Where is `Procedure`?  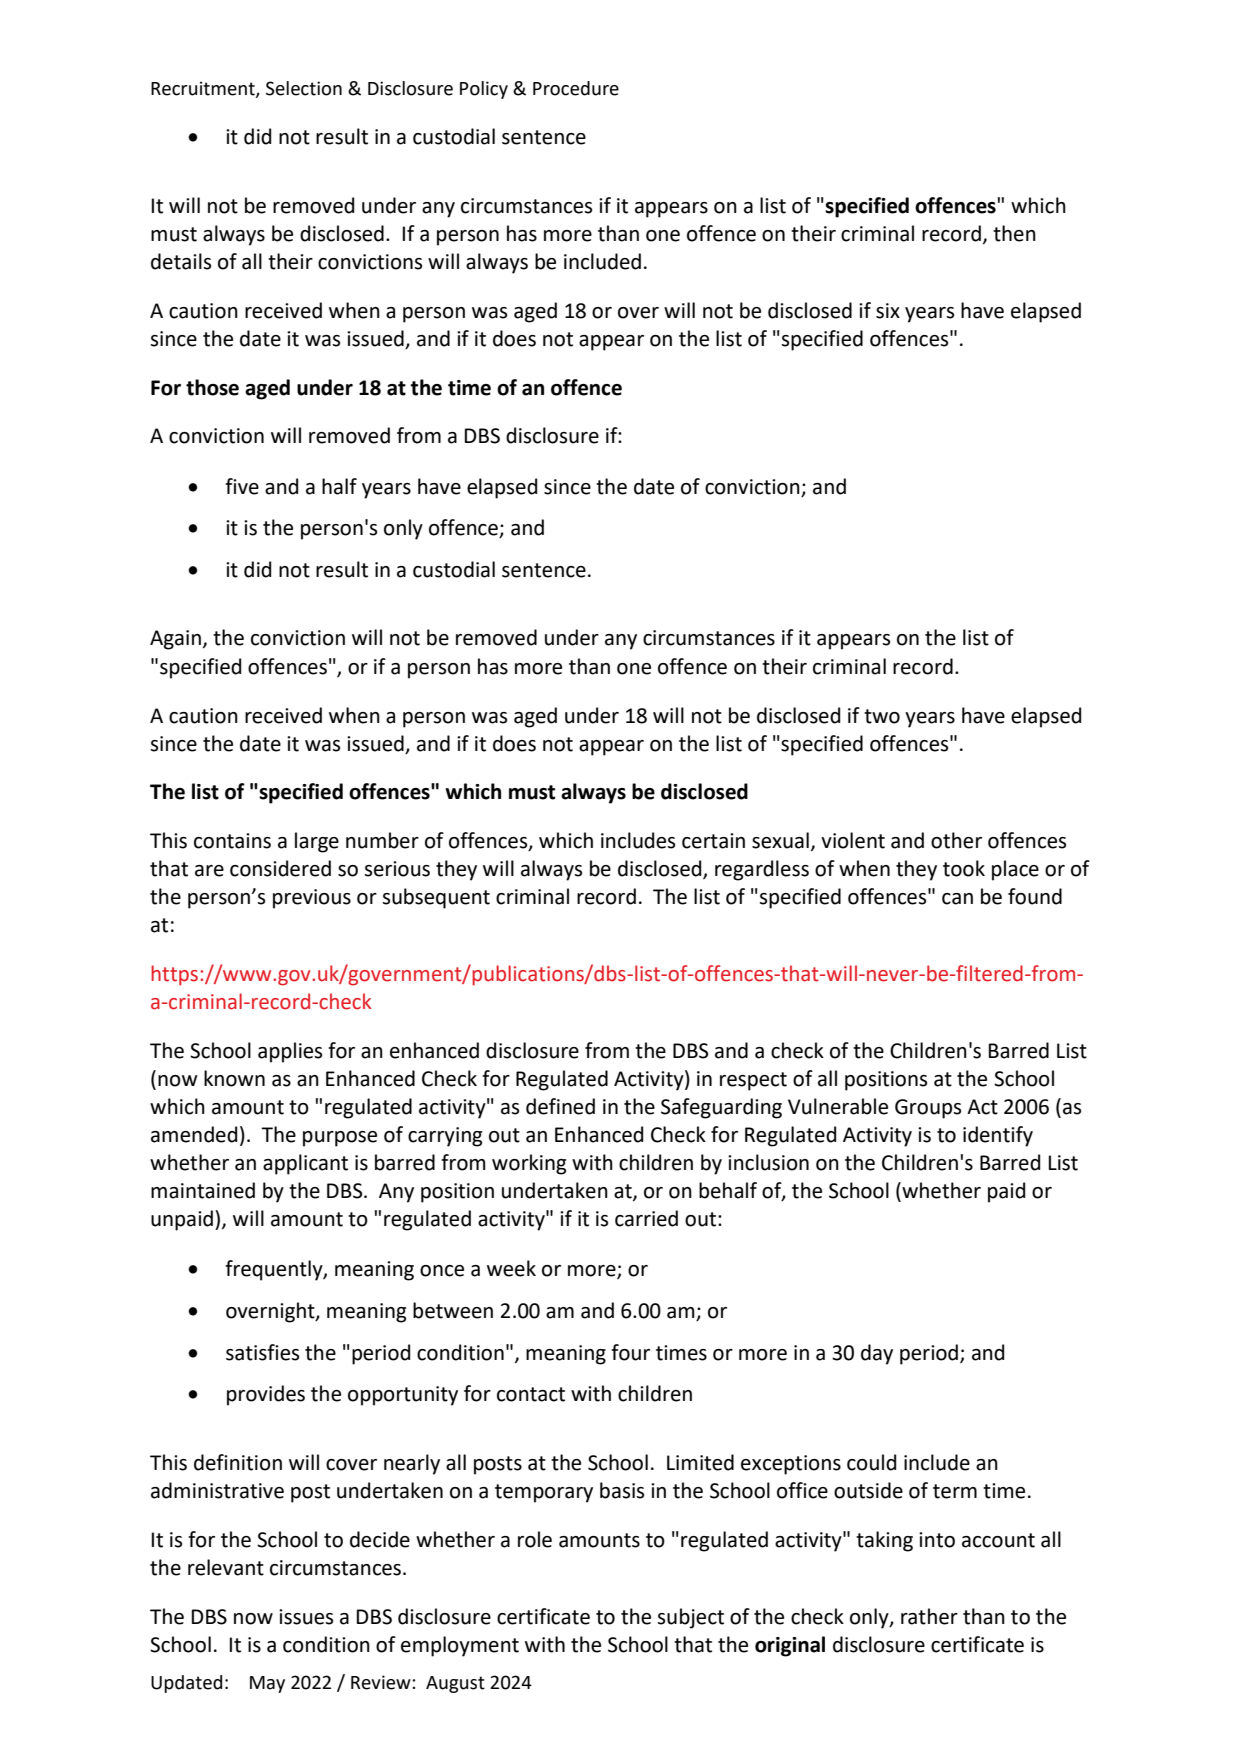 Procedure is located at coordinates (576, 88).
